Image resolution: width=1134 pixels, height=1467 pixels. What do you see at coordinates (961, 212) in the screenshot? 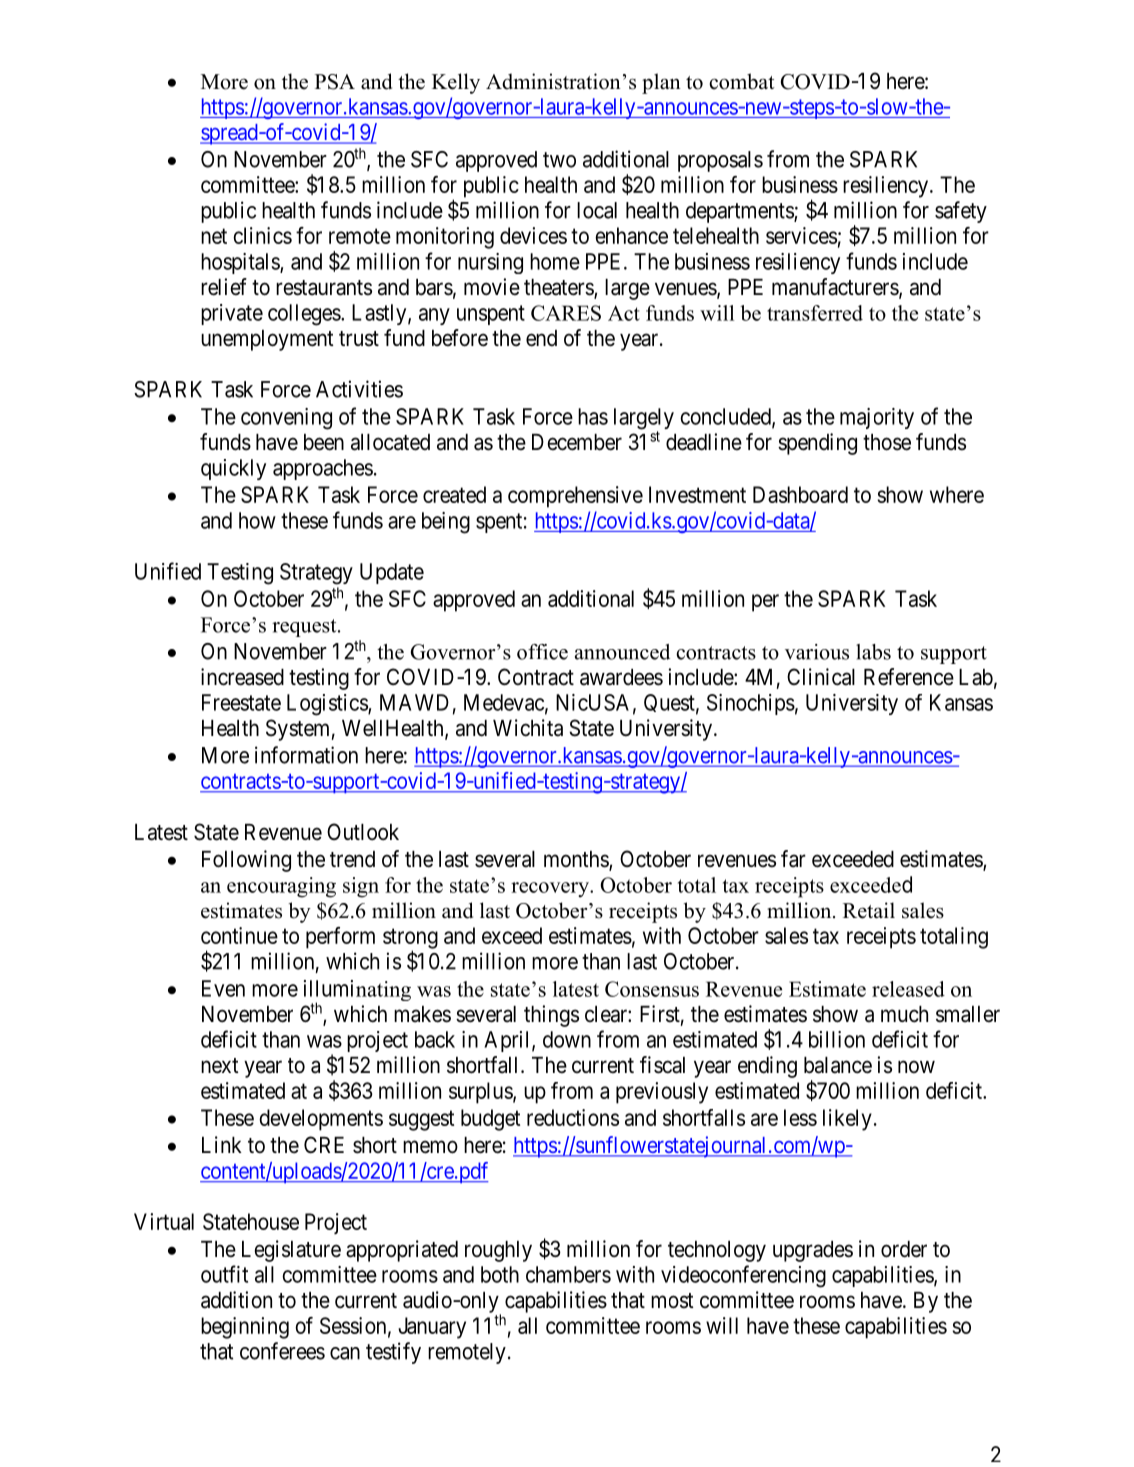
I see `safety` at bounding box center [961, 212].
